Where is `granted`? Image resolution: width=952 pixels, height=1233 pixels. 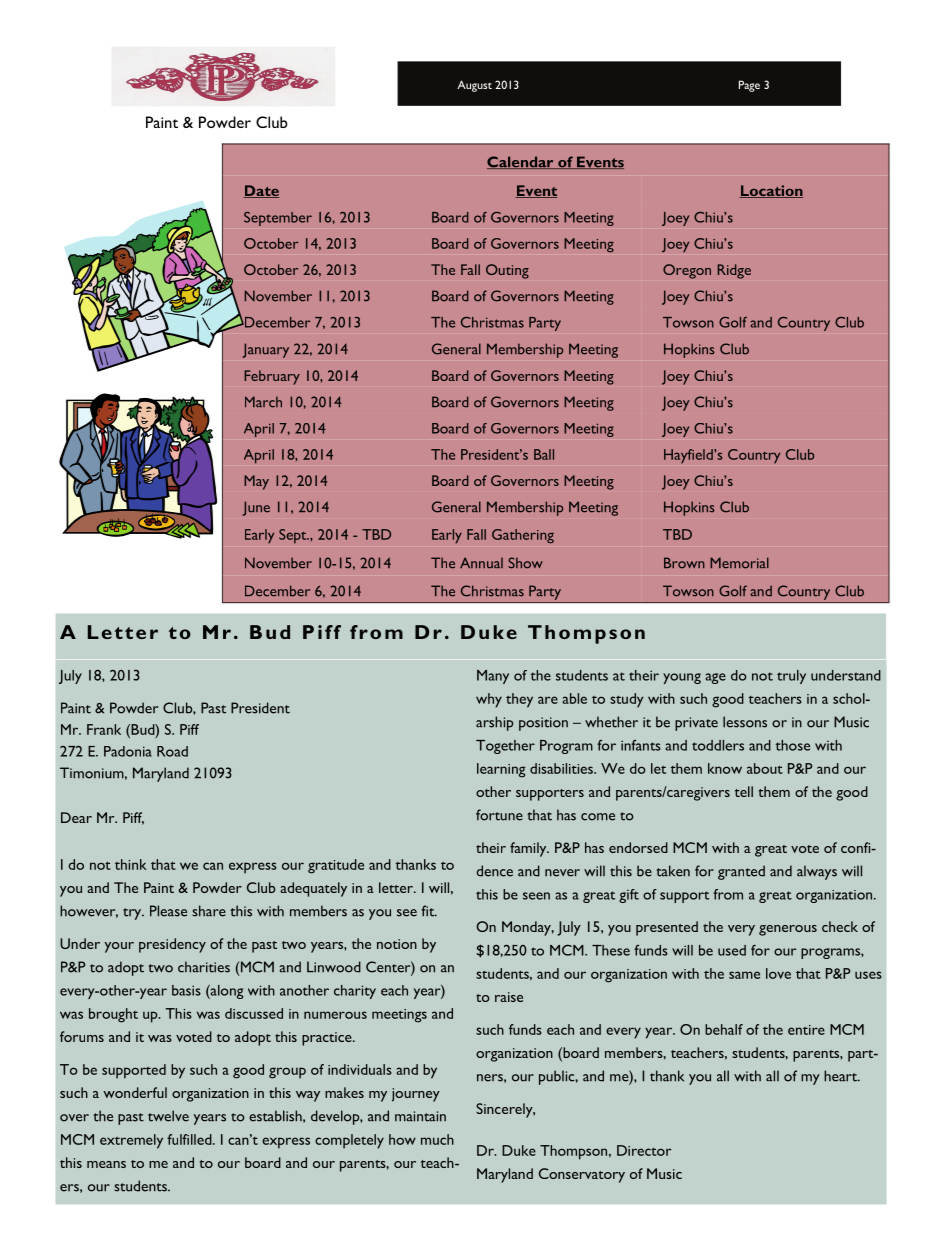 granted is located at coordinates (741, 872).
